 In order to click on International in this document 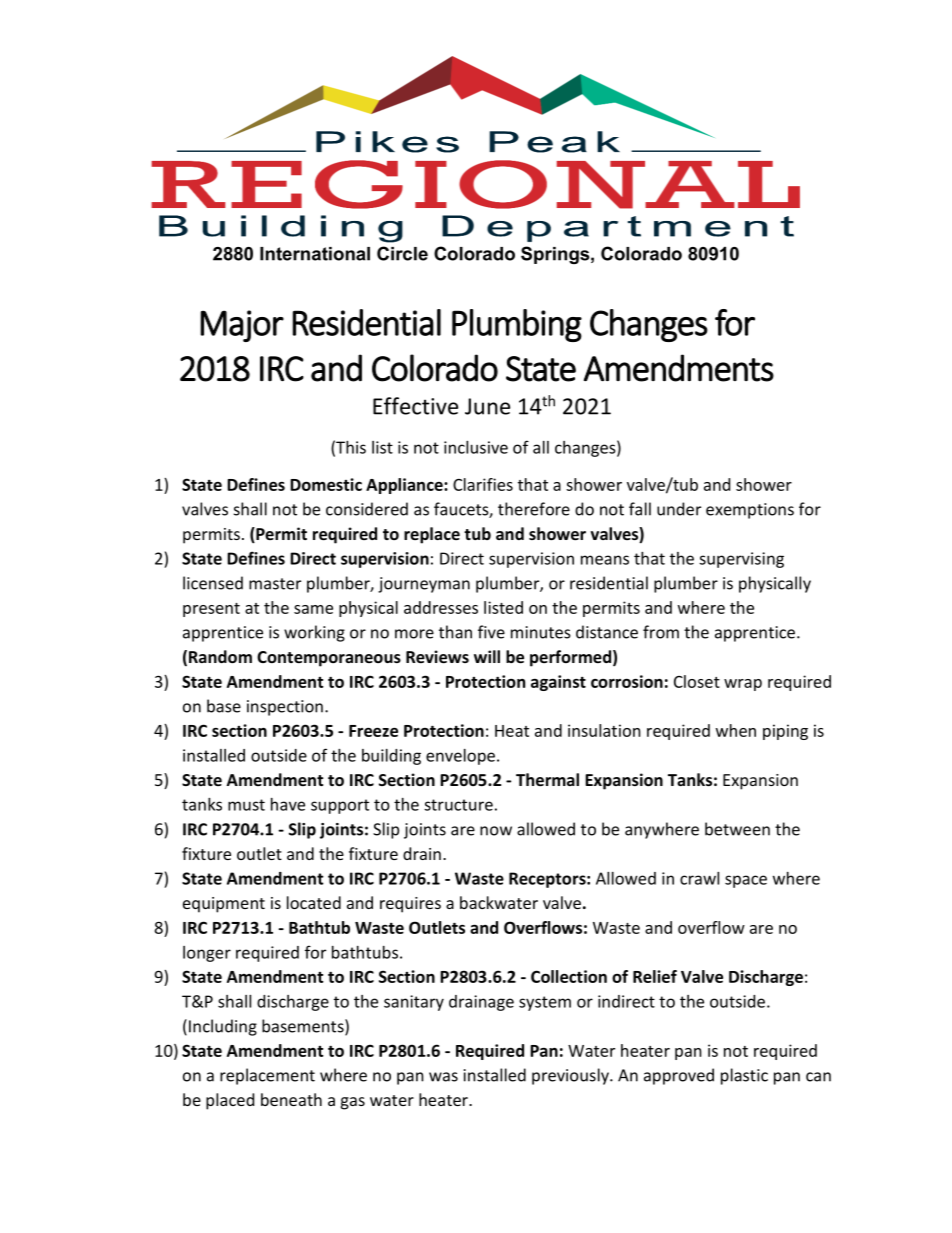, I will do `click(315, 254)`.
